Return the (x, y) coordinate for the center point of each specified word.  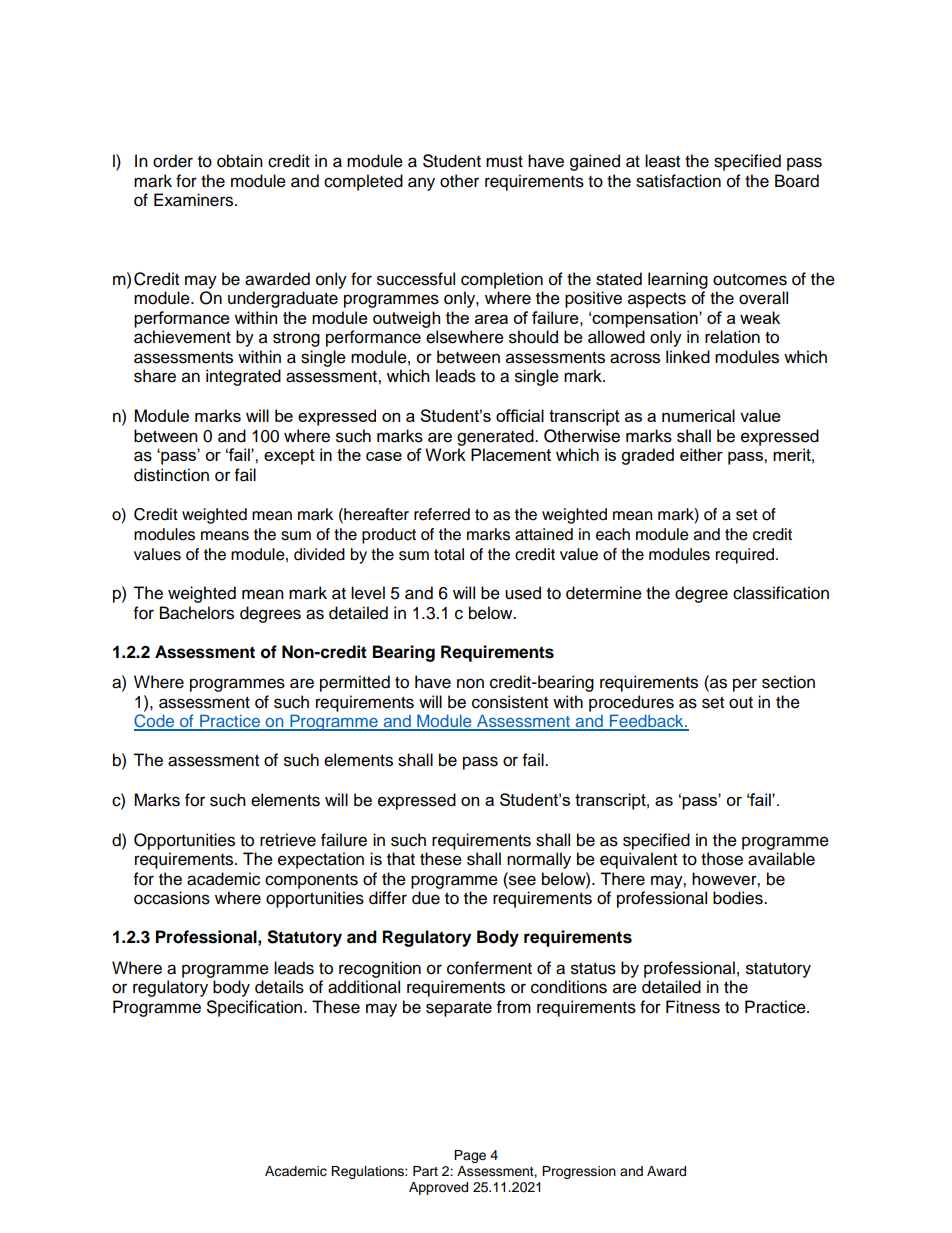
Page (470, 1156)
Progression (579, 1172)
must (504, 162)
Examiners (195, 200)
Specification (254, 1008)
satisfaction (678, 181)
